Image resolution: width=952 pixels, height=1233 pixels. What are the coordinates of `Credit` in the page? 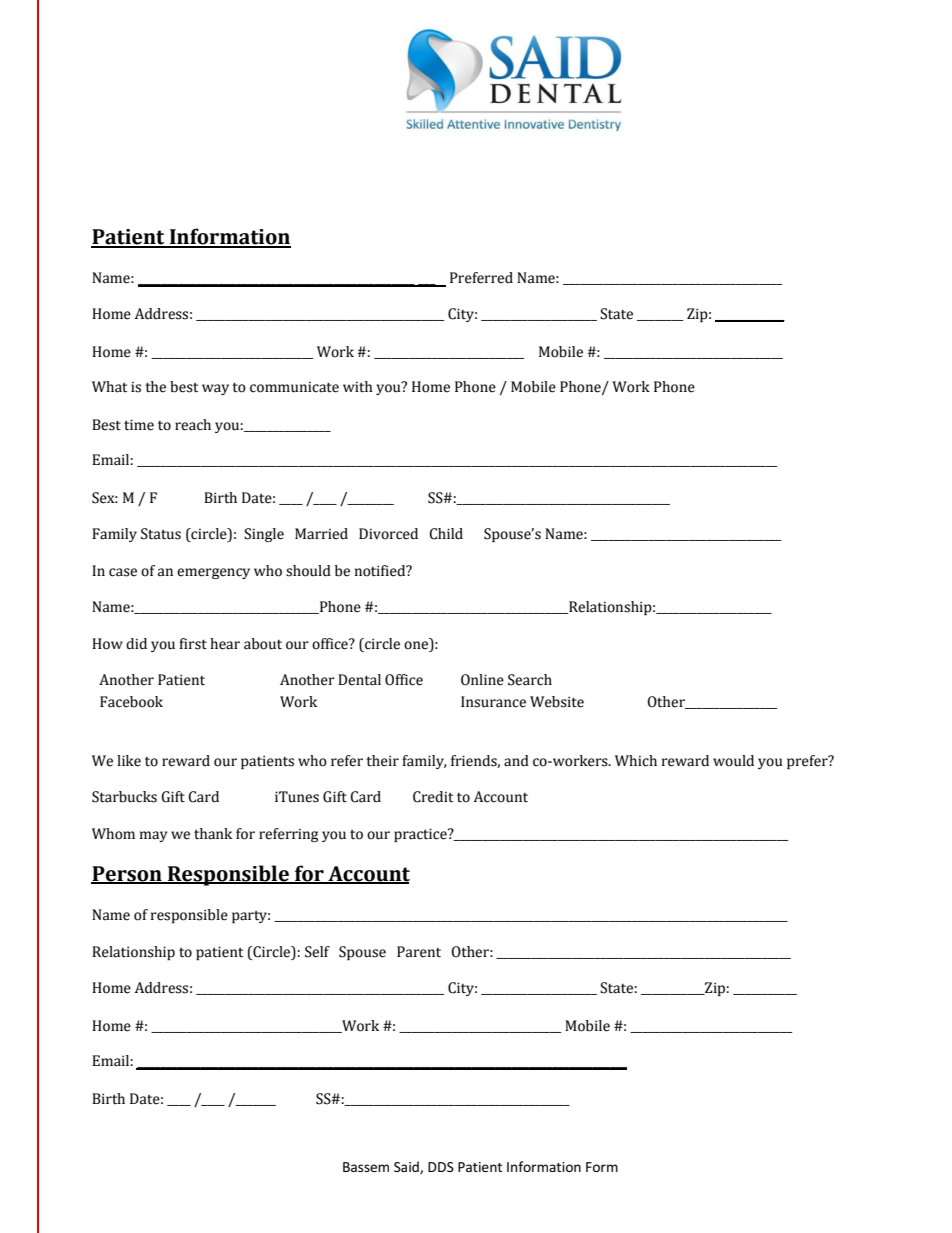 It's located at (433, 797).
